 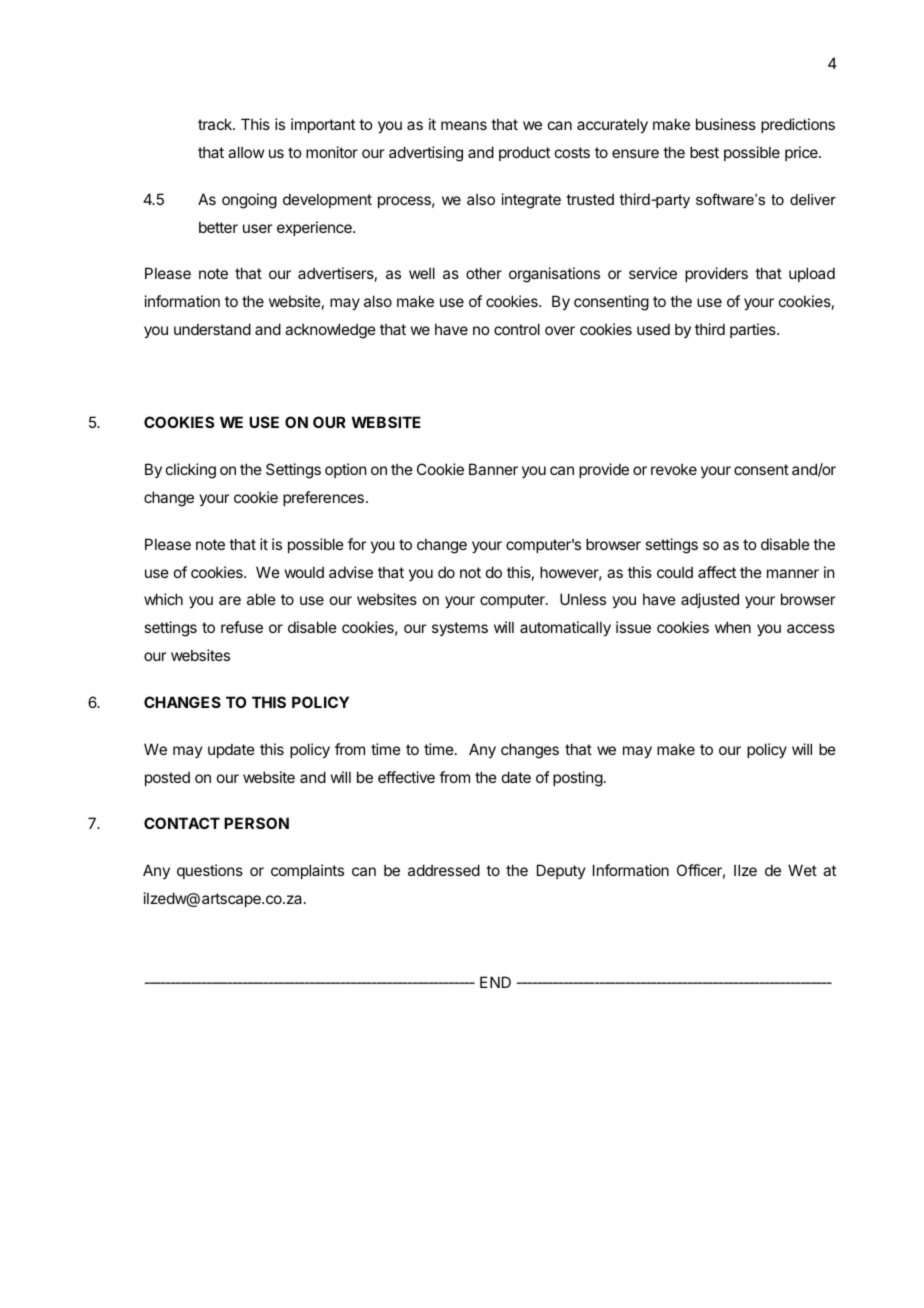 What do you see at coordinates (210, 871) in the document?
I see `questions` at bounding box center [210, 871].
